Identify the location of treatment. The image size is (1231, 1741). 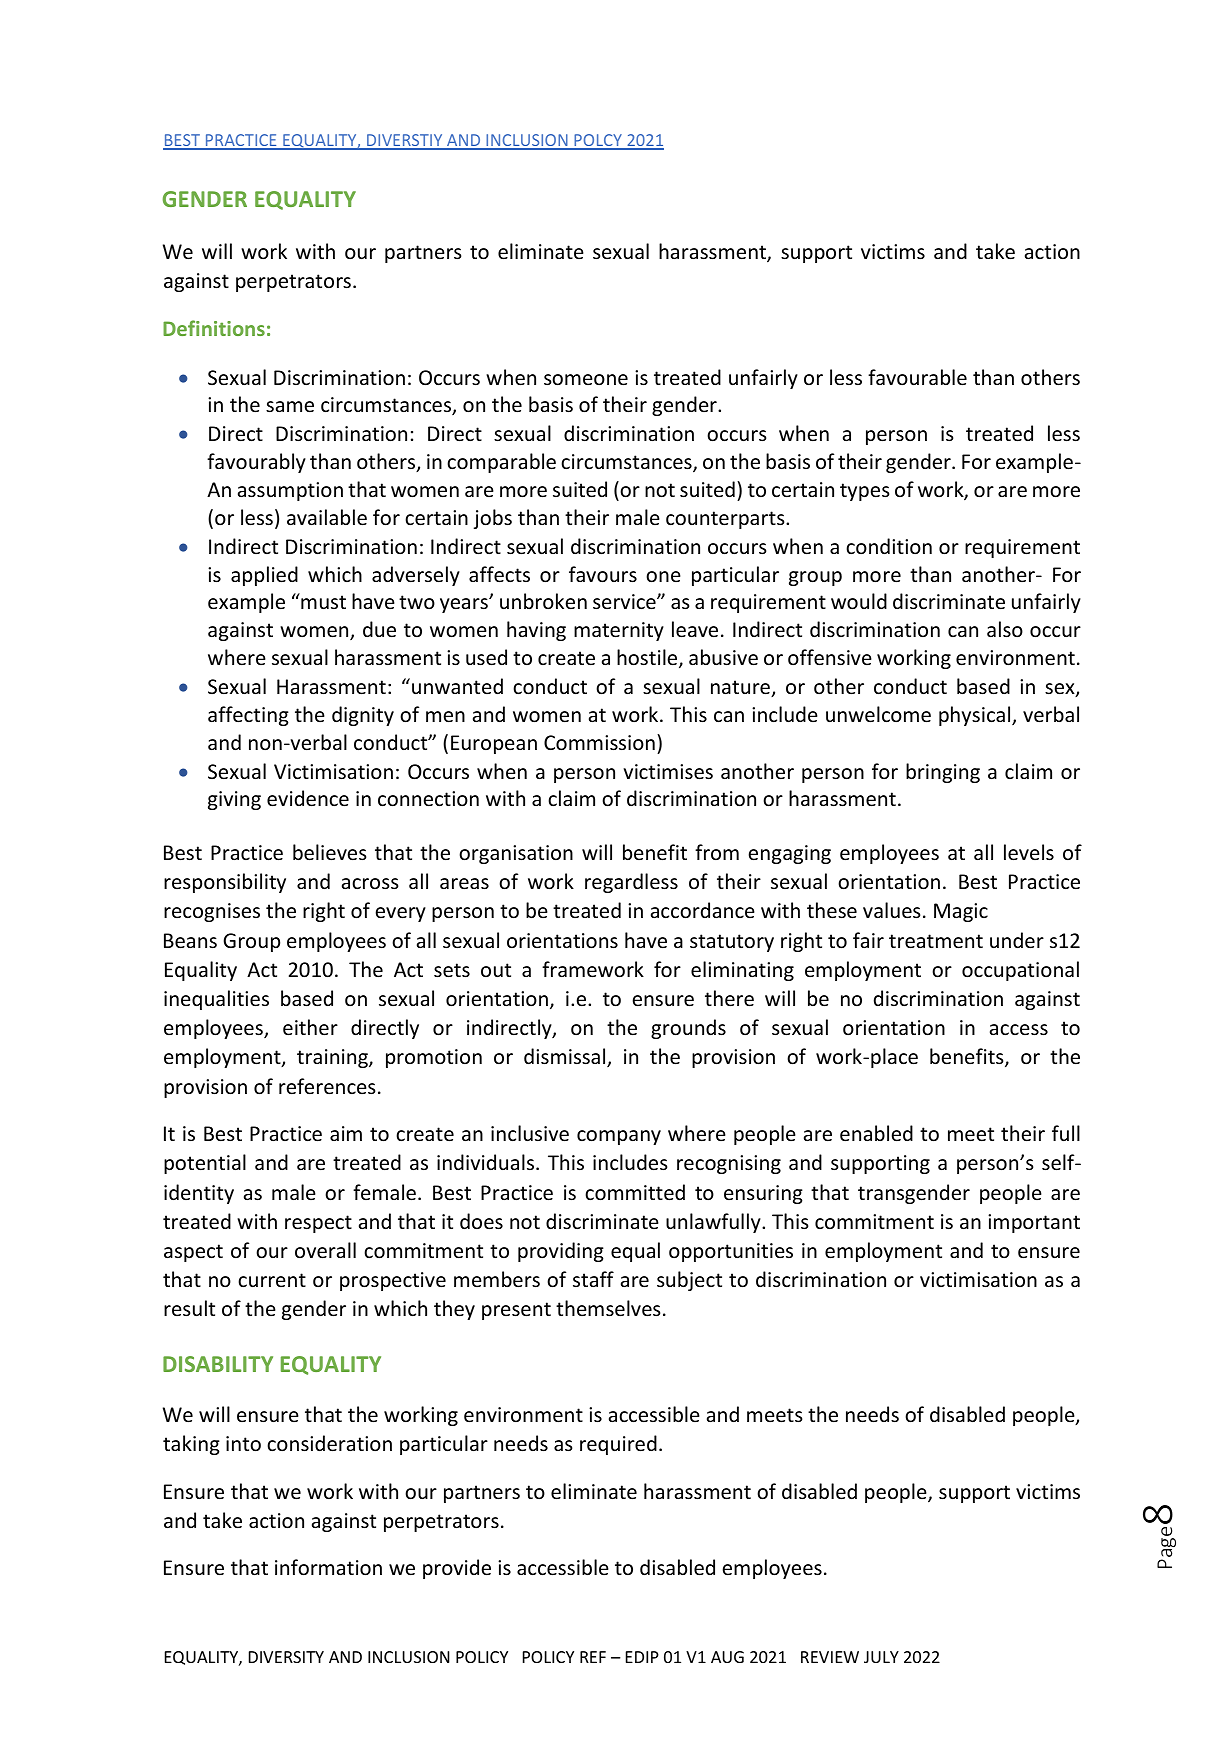
(936, 941).
